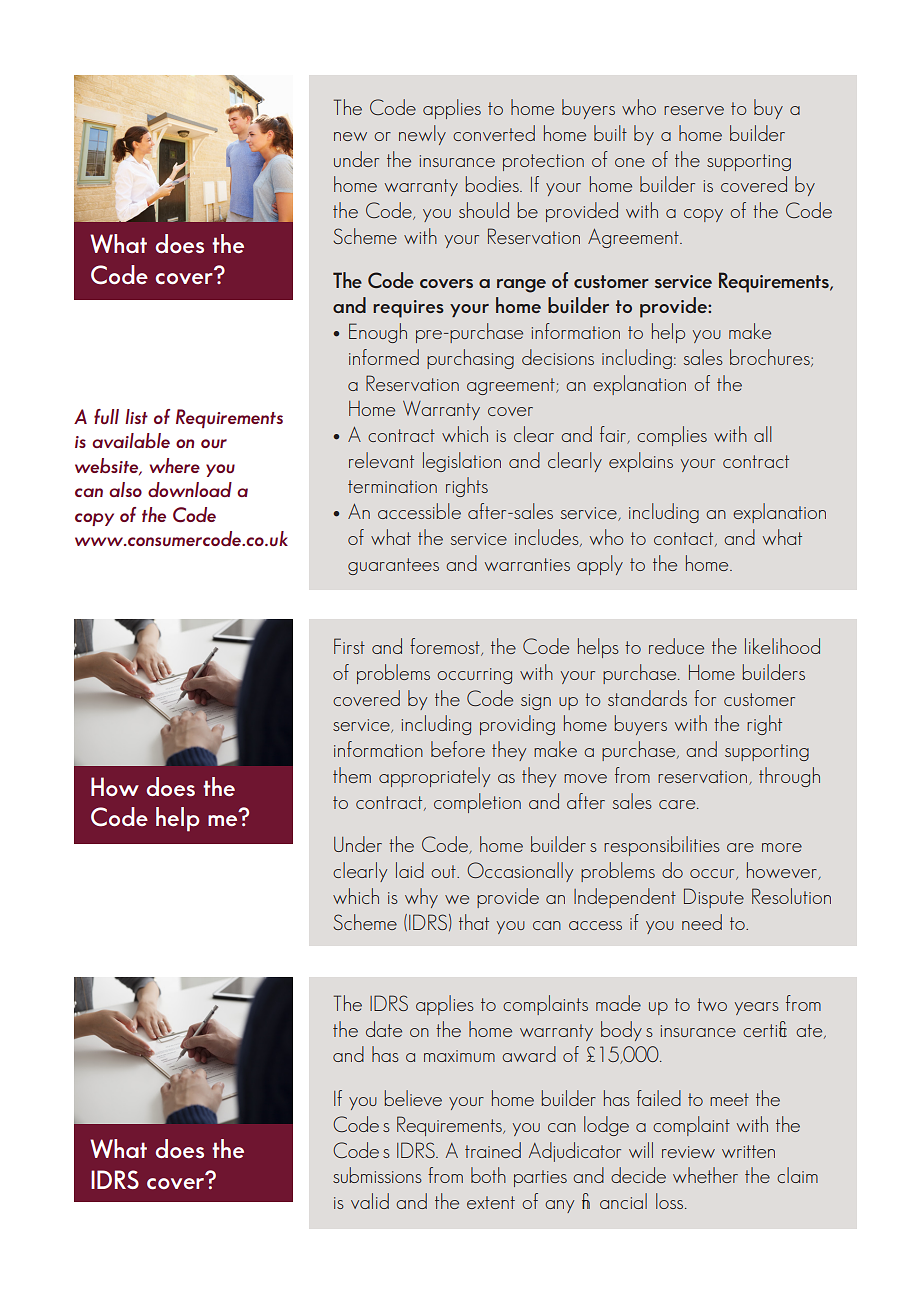 This screenshot has height=1308, width=924. What do you see at coordinates (494, 133) in the screenshot?
I see `converted` at bounding box center [494, 133].
